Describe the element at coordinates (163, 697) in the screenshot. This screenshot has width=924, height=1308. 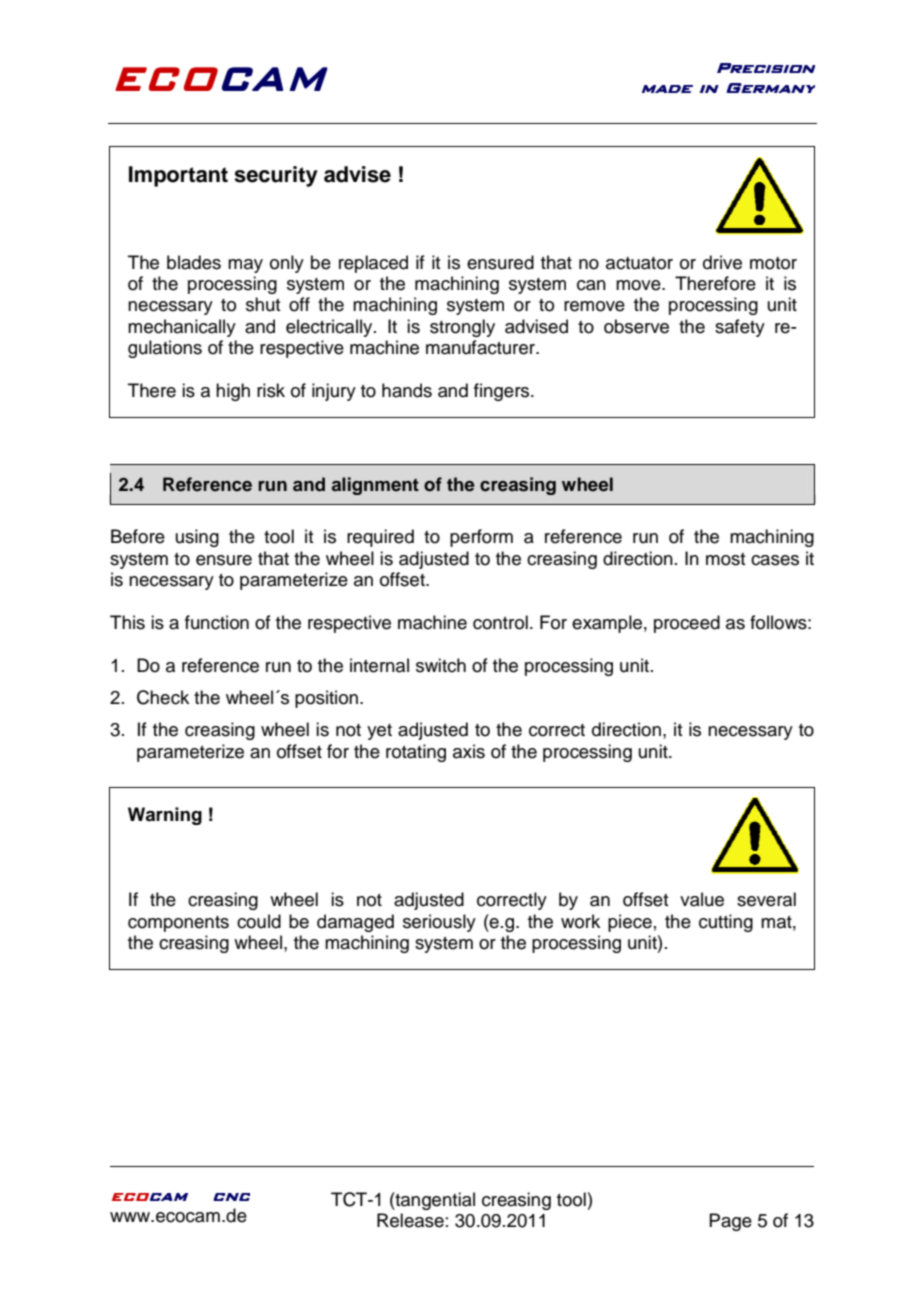
I see `Check` at that location.
